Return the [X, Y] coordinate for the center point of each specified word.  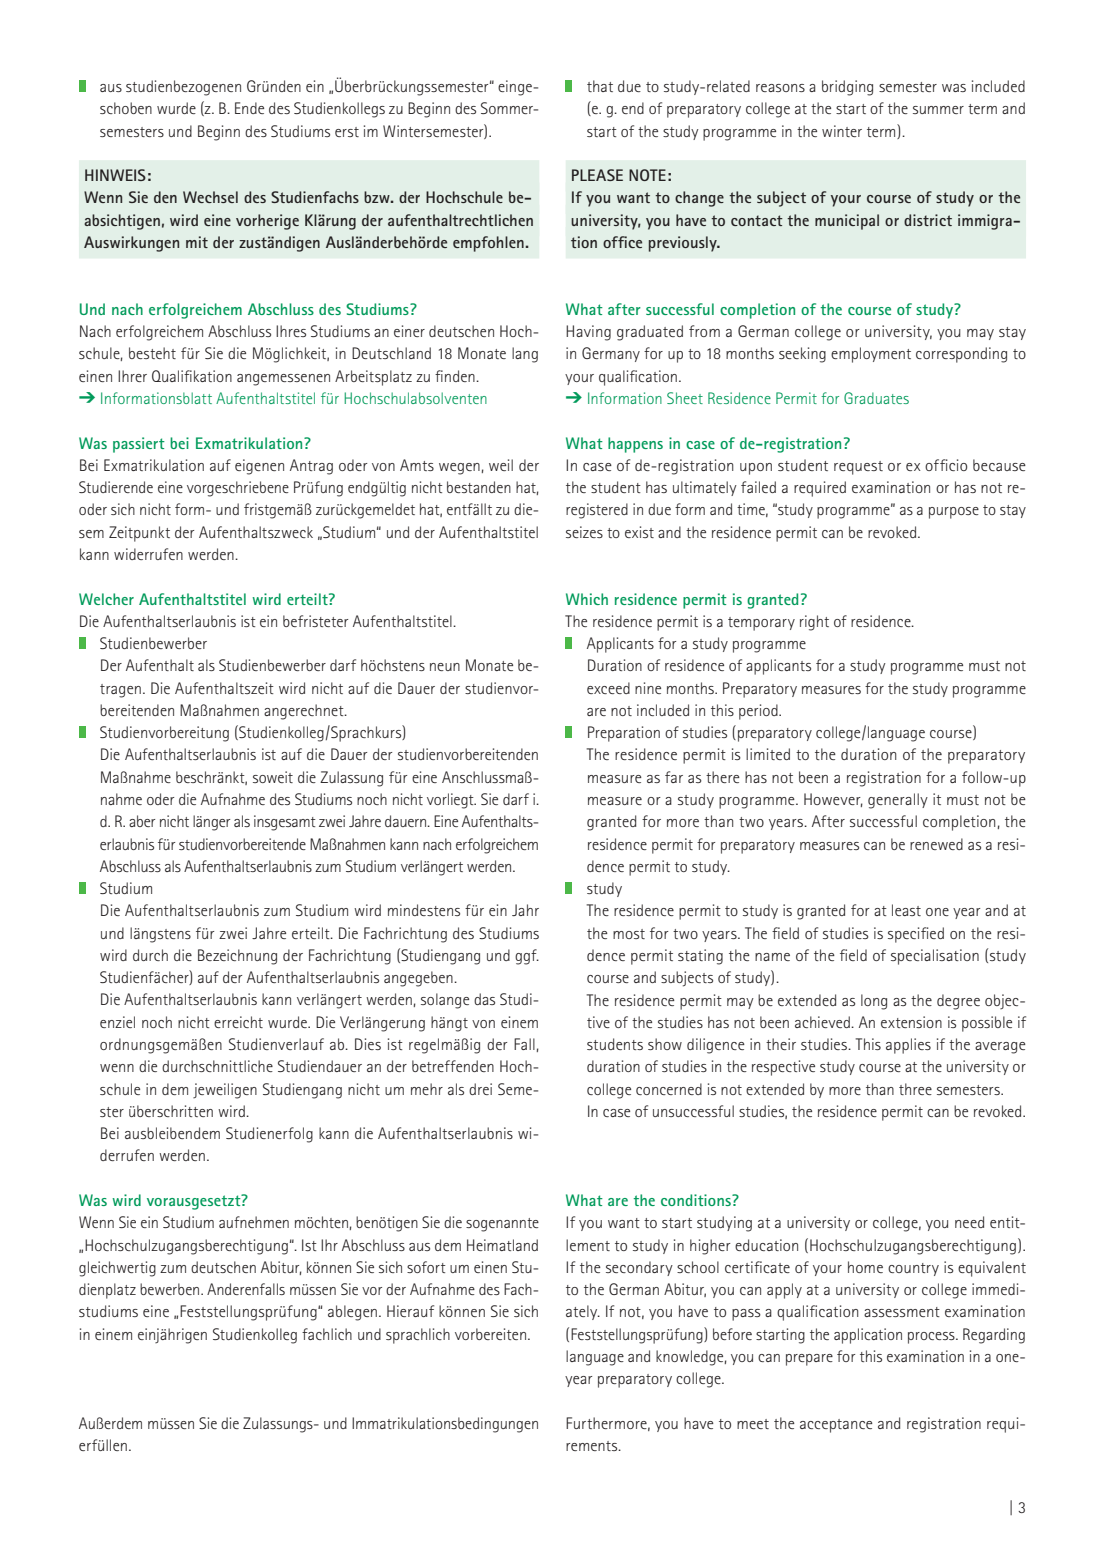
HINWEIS [115, 175]
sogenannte [502, 1225]
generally [898, 801]
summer [938, 110]
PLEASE [597, 175]
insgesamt [285, 823]
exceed [608, 688]
